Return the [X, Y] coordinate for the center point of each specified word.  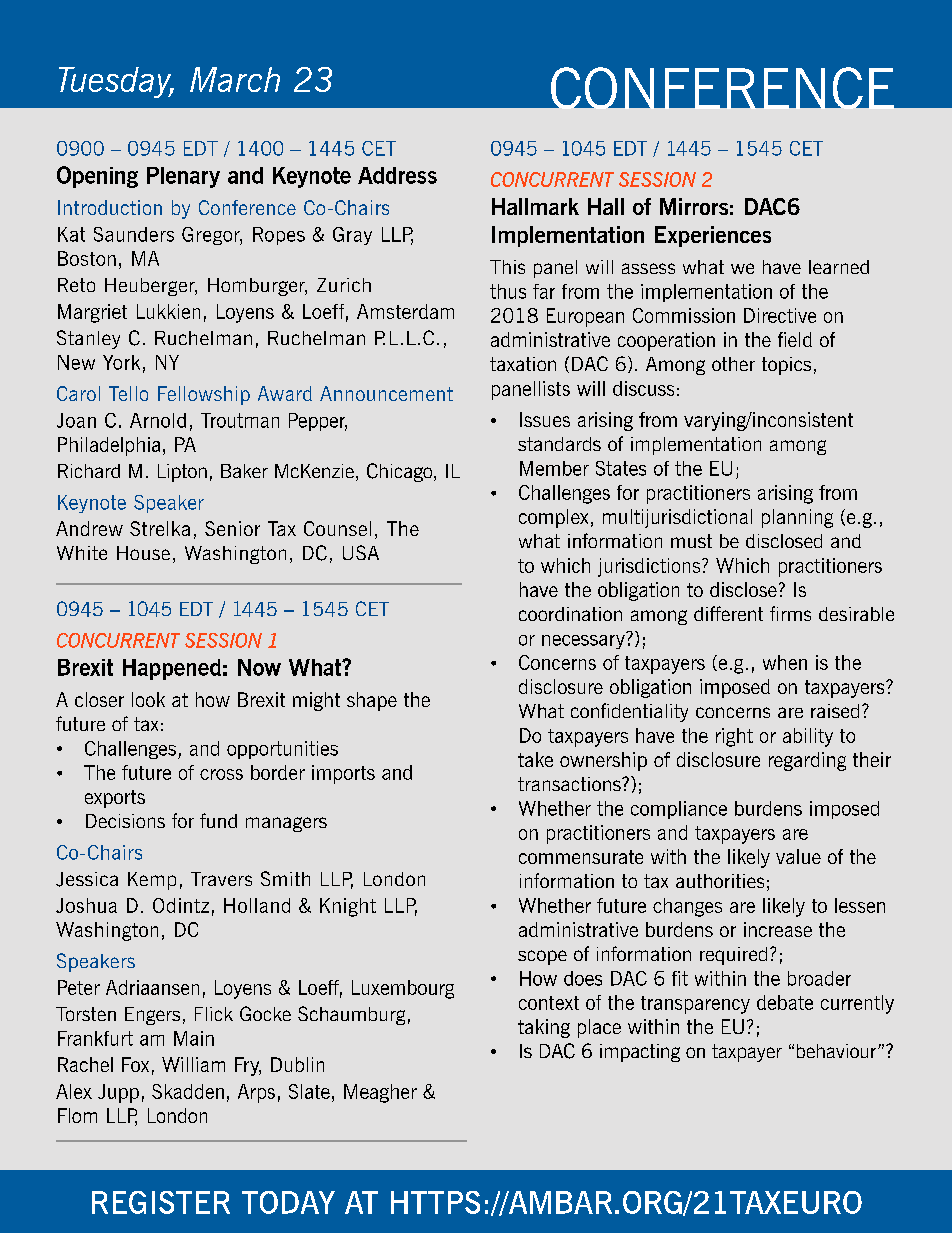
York [121, 362]
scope [542, 957]
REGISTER [161, 1202]
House [143, 553]
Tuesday [116, 82]
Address [397, 175]
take [535, 759]
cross [221, 774]
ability [808, 737]
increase [778, 929]
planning [797, 518]
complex [553, 518]
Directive [780, 315]
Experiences [713, 236]
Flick [214, 1014]
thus [508, 291]
